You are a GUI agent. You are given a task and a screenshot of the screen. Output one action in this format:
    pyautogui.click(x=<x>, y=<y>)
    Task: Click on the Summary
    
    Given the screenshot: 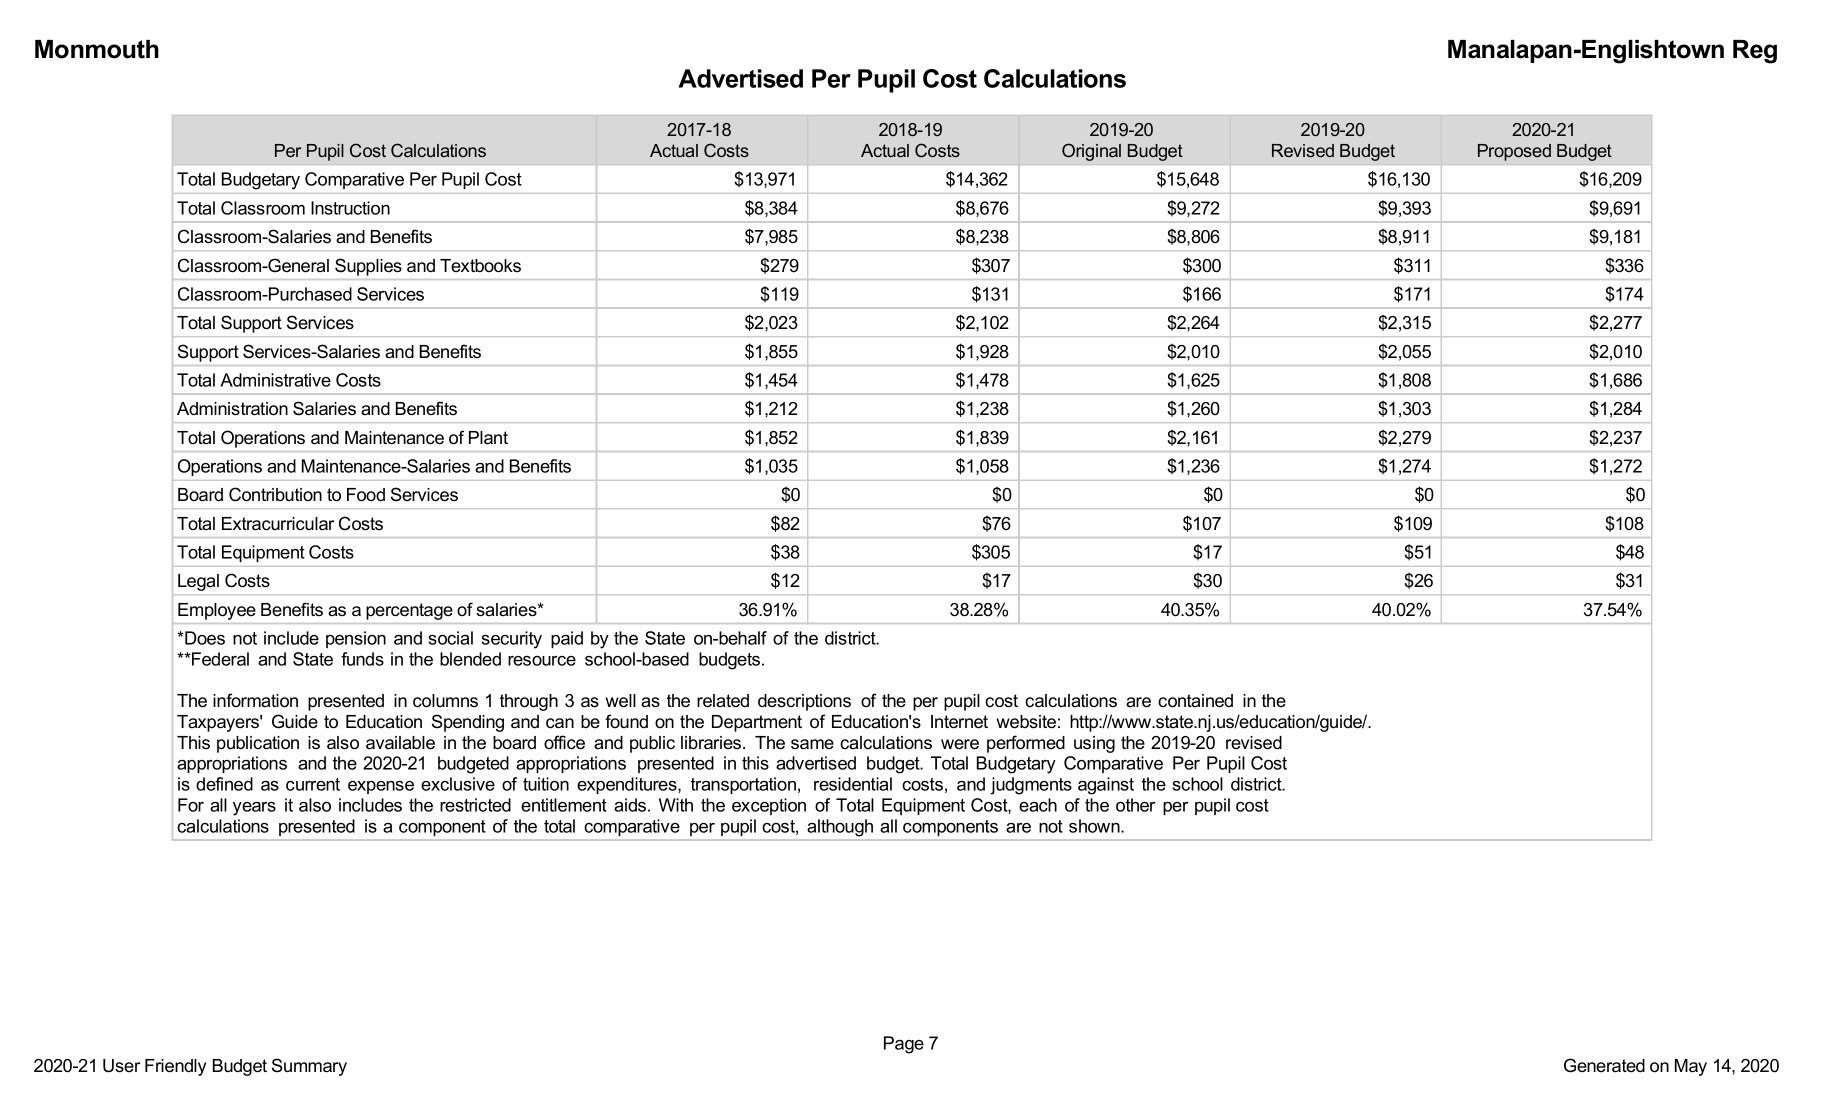 What is the action you would take?
    pyautogui.click(x=309, y=1067)
